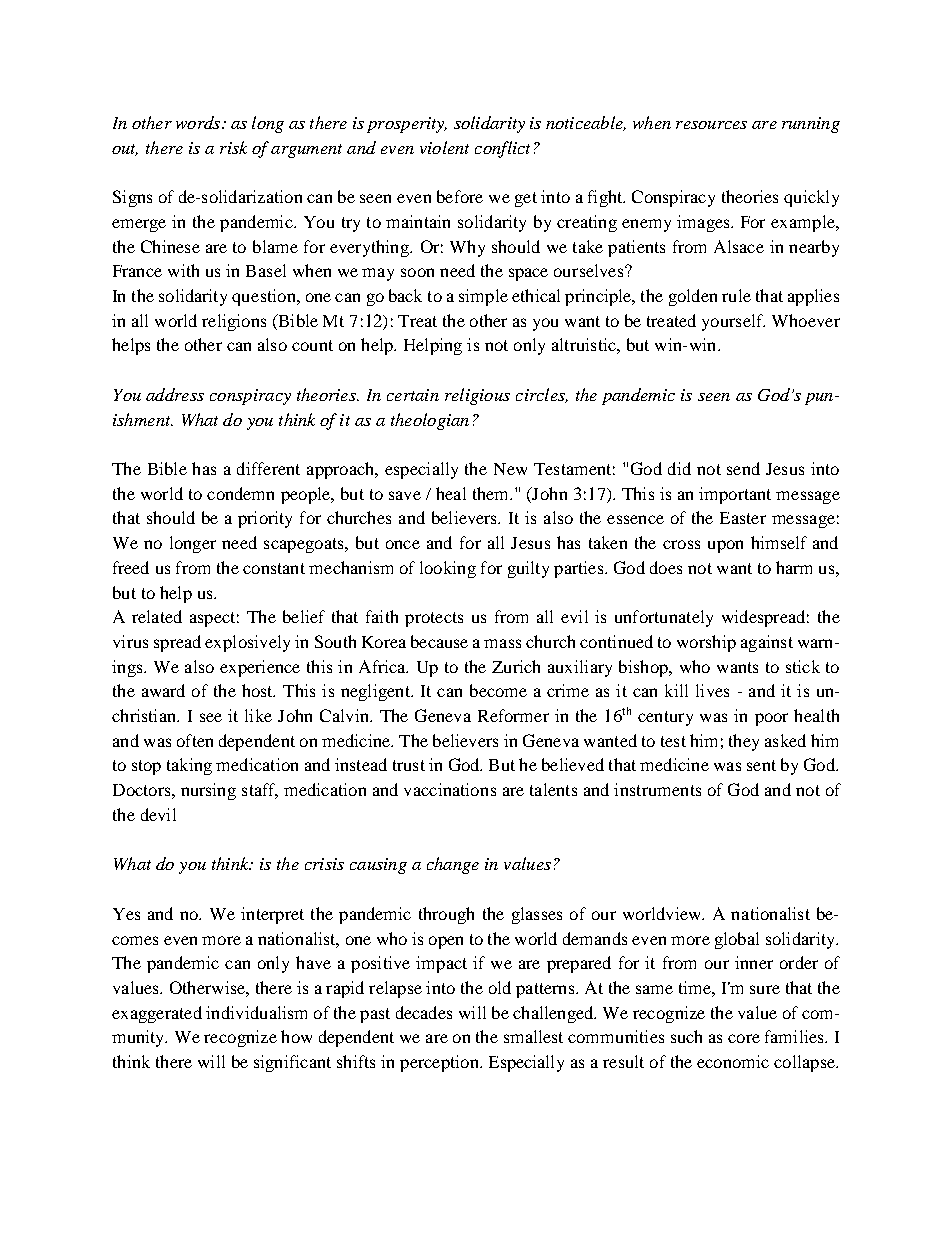  Describe the element at coordinates (444, 147) in the document. I see `violent` at that location.
